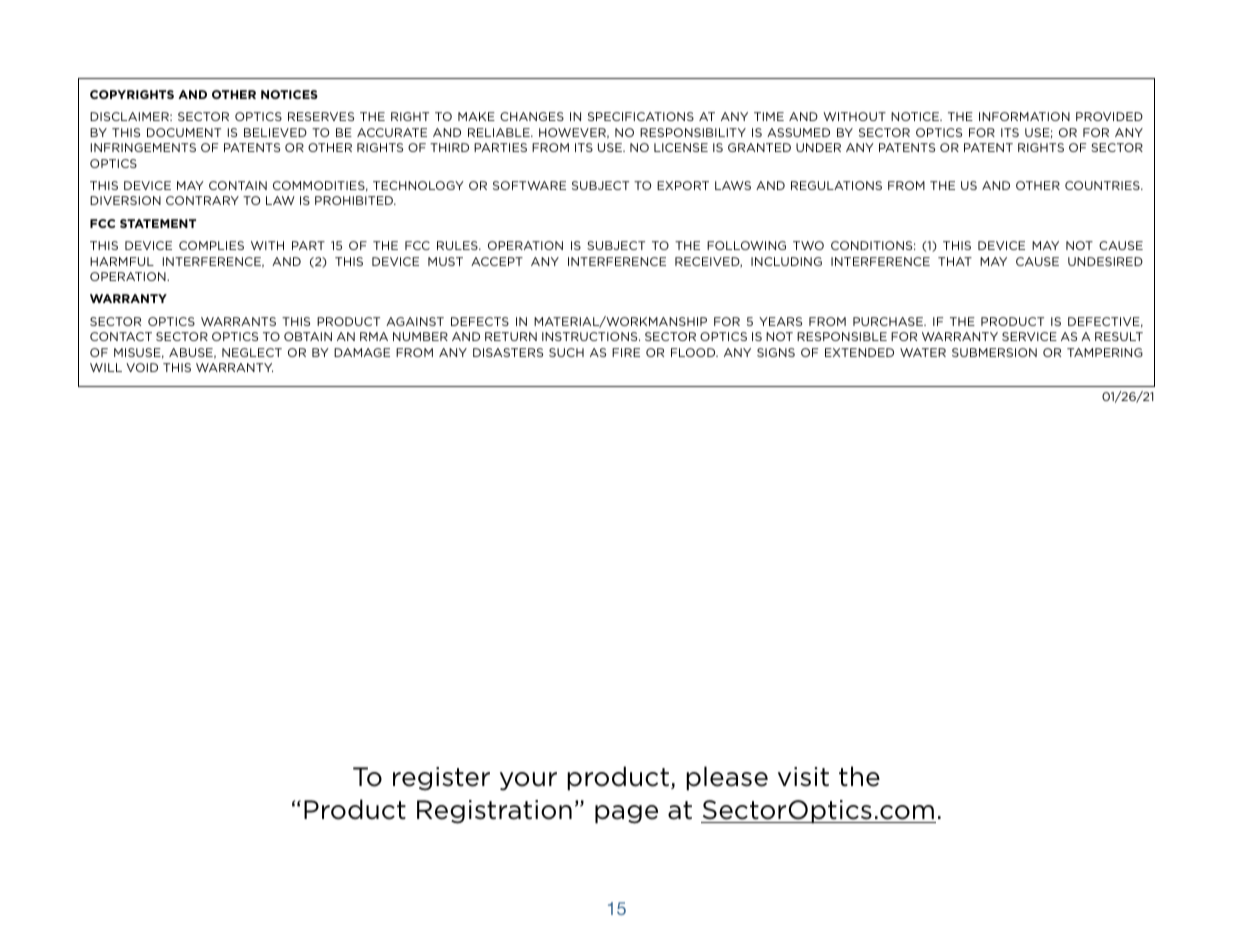  I want to click on VOID, so click(142, 367).
